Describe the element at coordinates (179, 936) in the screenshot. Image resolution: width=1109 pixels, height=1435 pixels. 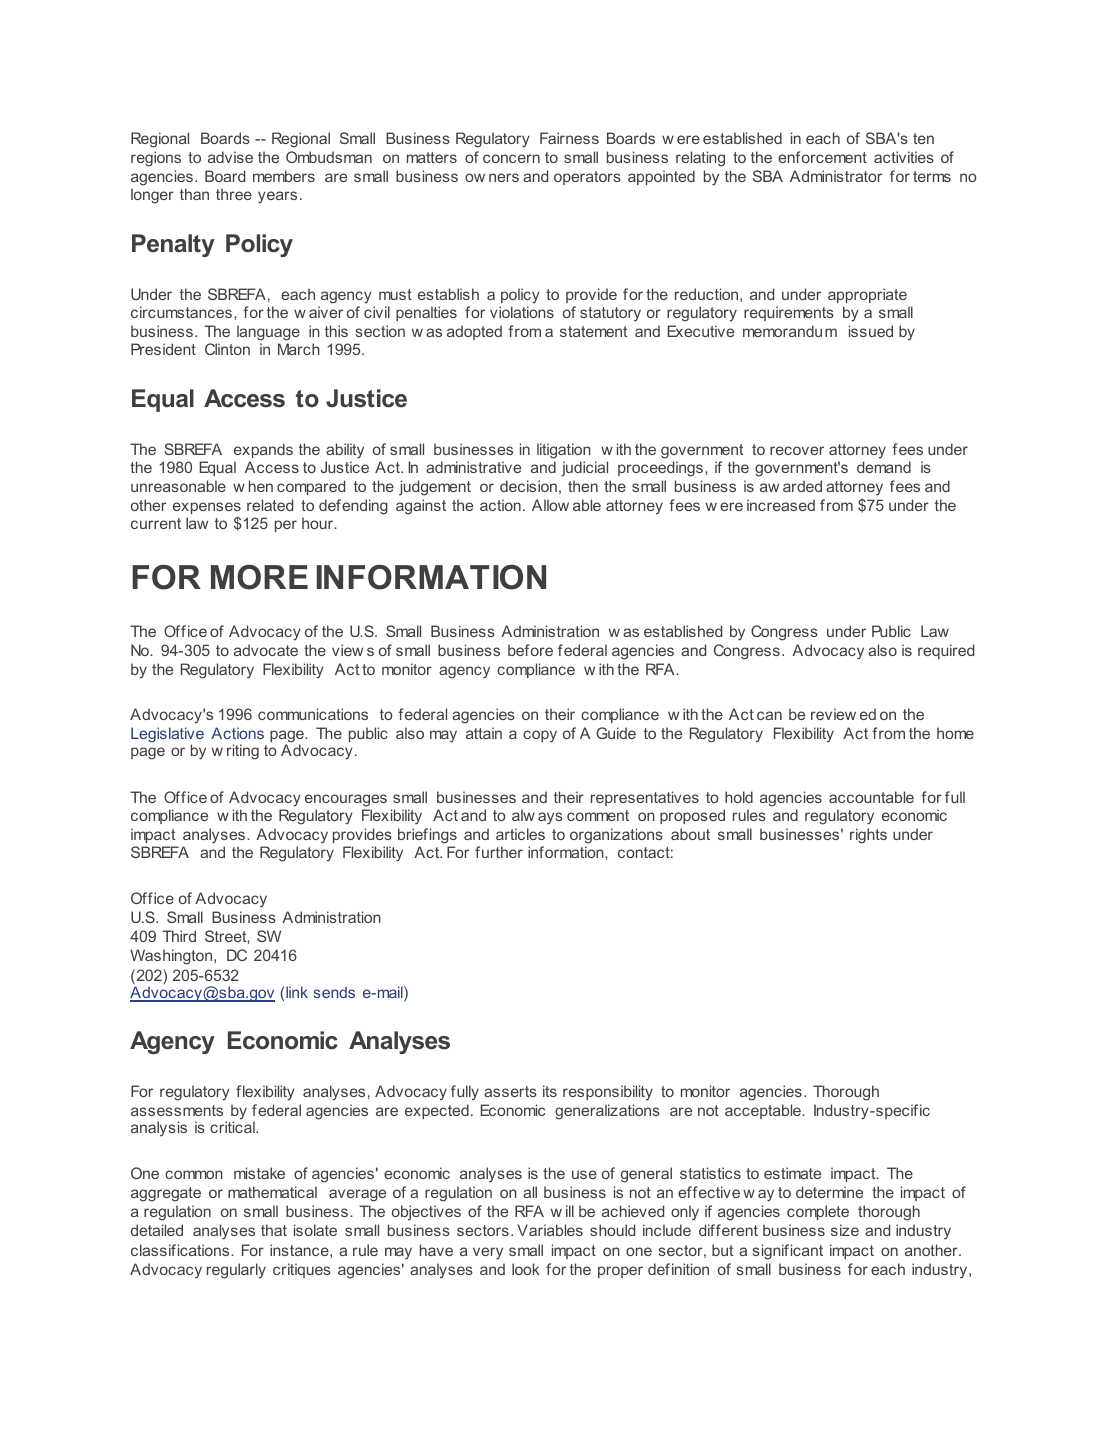
I see `Third` at that location.
